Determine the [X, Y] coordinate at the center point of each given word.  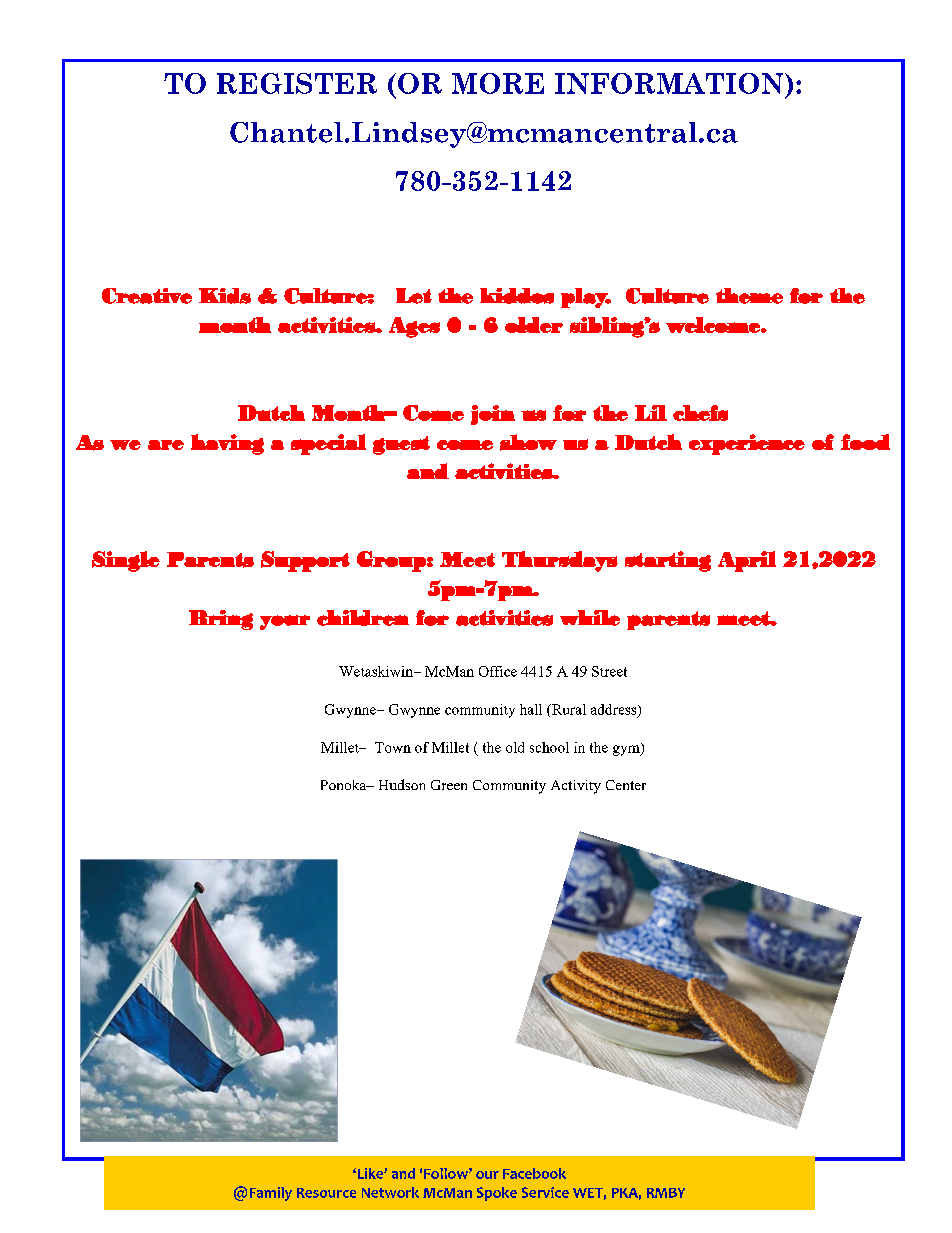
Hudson [402, 784]
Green [449, 785]
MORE [498, 83]
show [528, 442]
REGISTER [297, 83]
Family [271, 1194]
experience [747, 444]
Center [626, 785]
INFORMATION [670, 83]
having [227, 444]
